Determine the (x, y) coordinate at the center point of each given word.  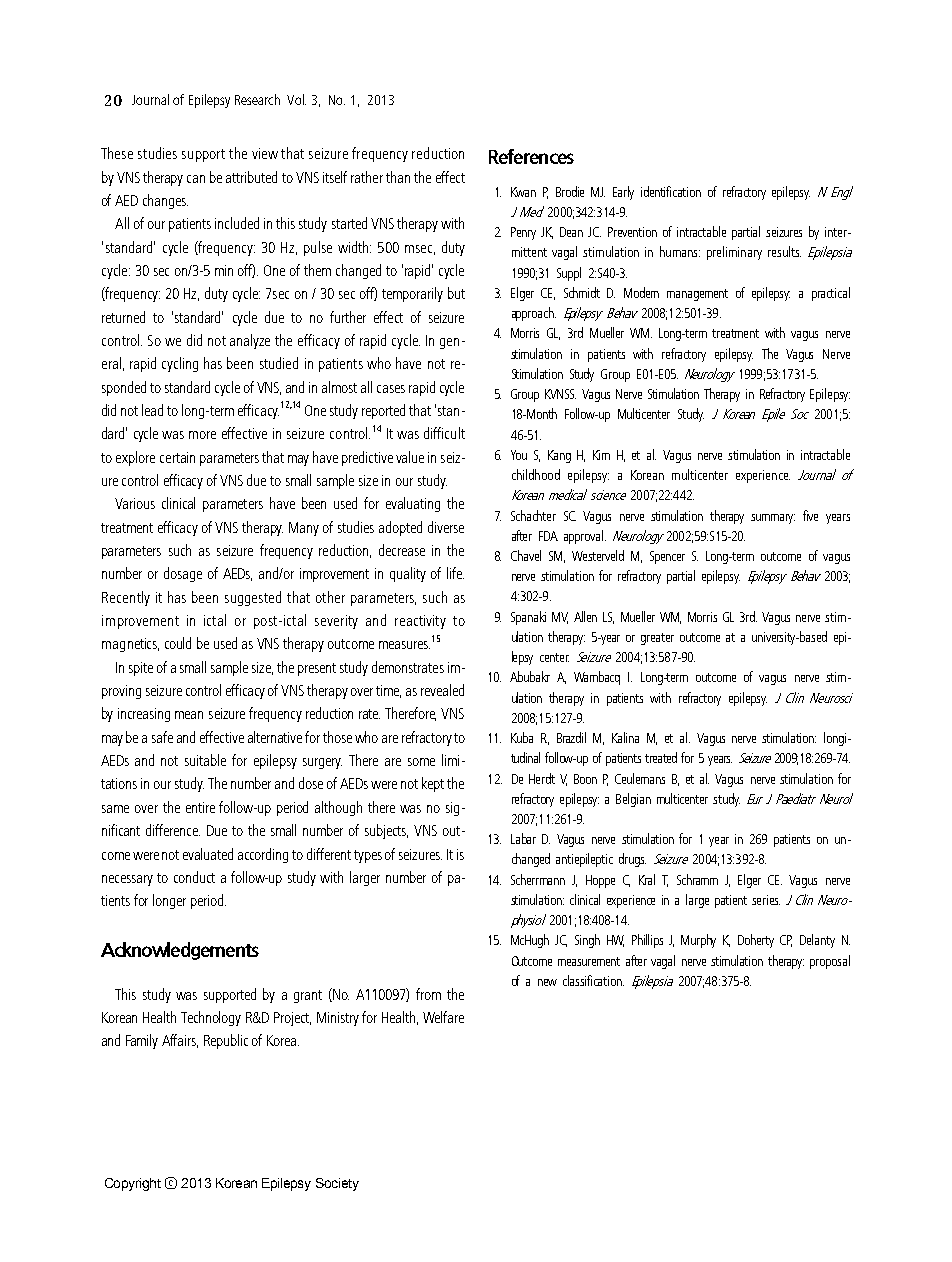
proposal (830, 962)
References (531, 156)
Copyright (133, 1184)
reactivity (420, 622)
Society (337, 1184)
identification (671, 191)
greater (657, 639)
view (265, 153)
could (178, 643)
